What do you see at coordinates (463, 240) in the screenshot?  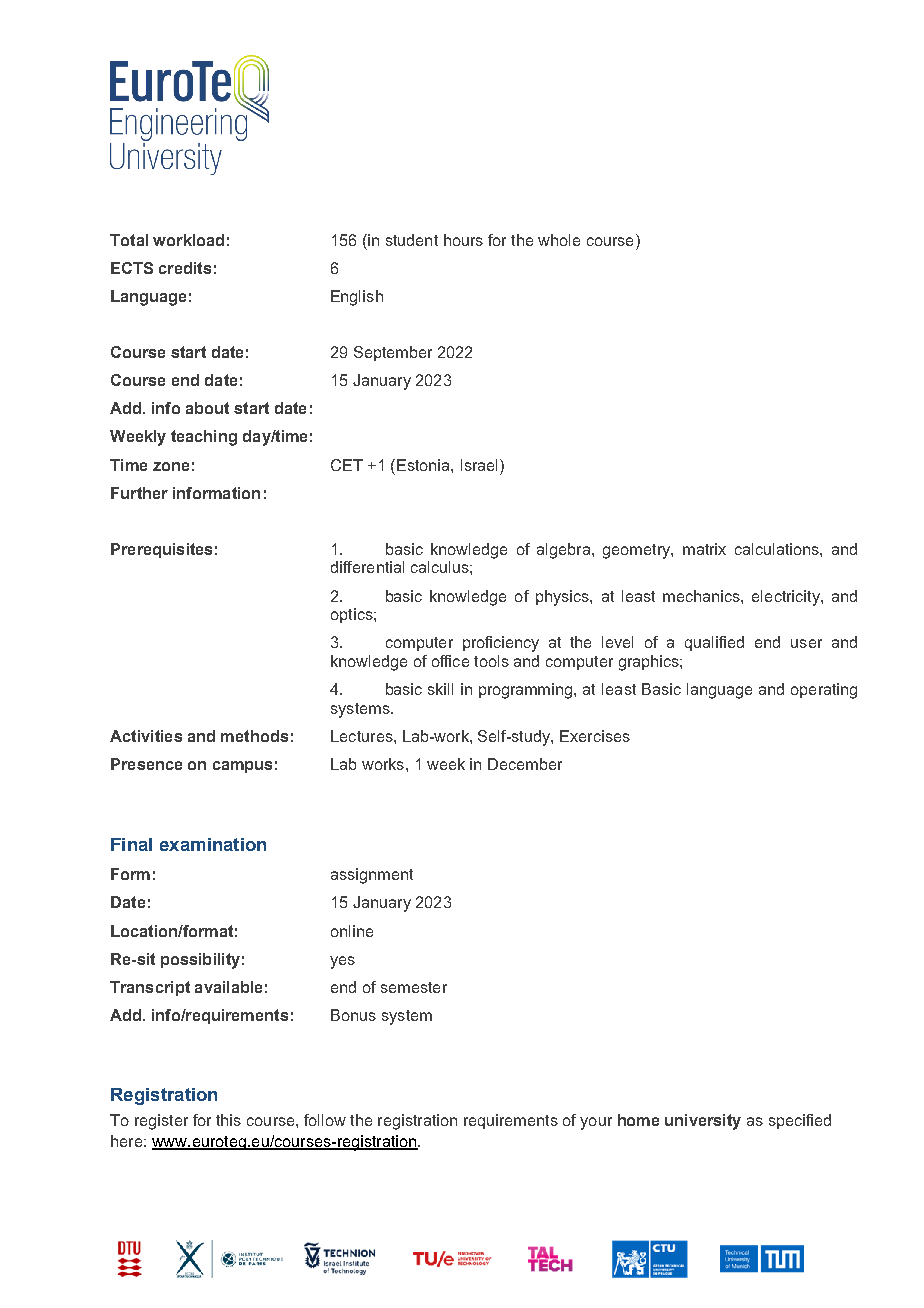 I see `hours` at bounding box center [463, 240].
